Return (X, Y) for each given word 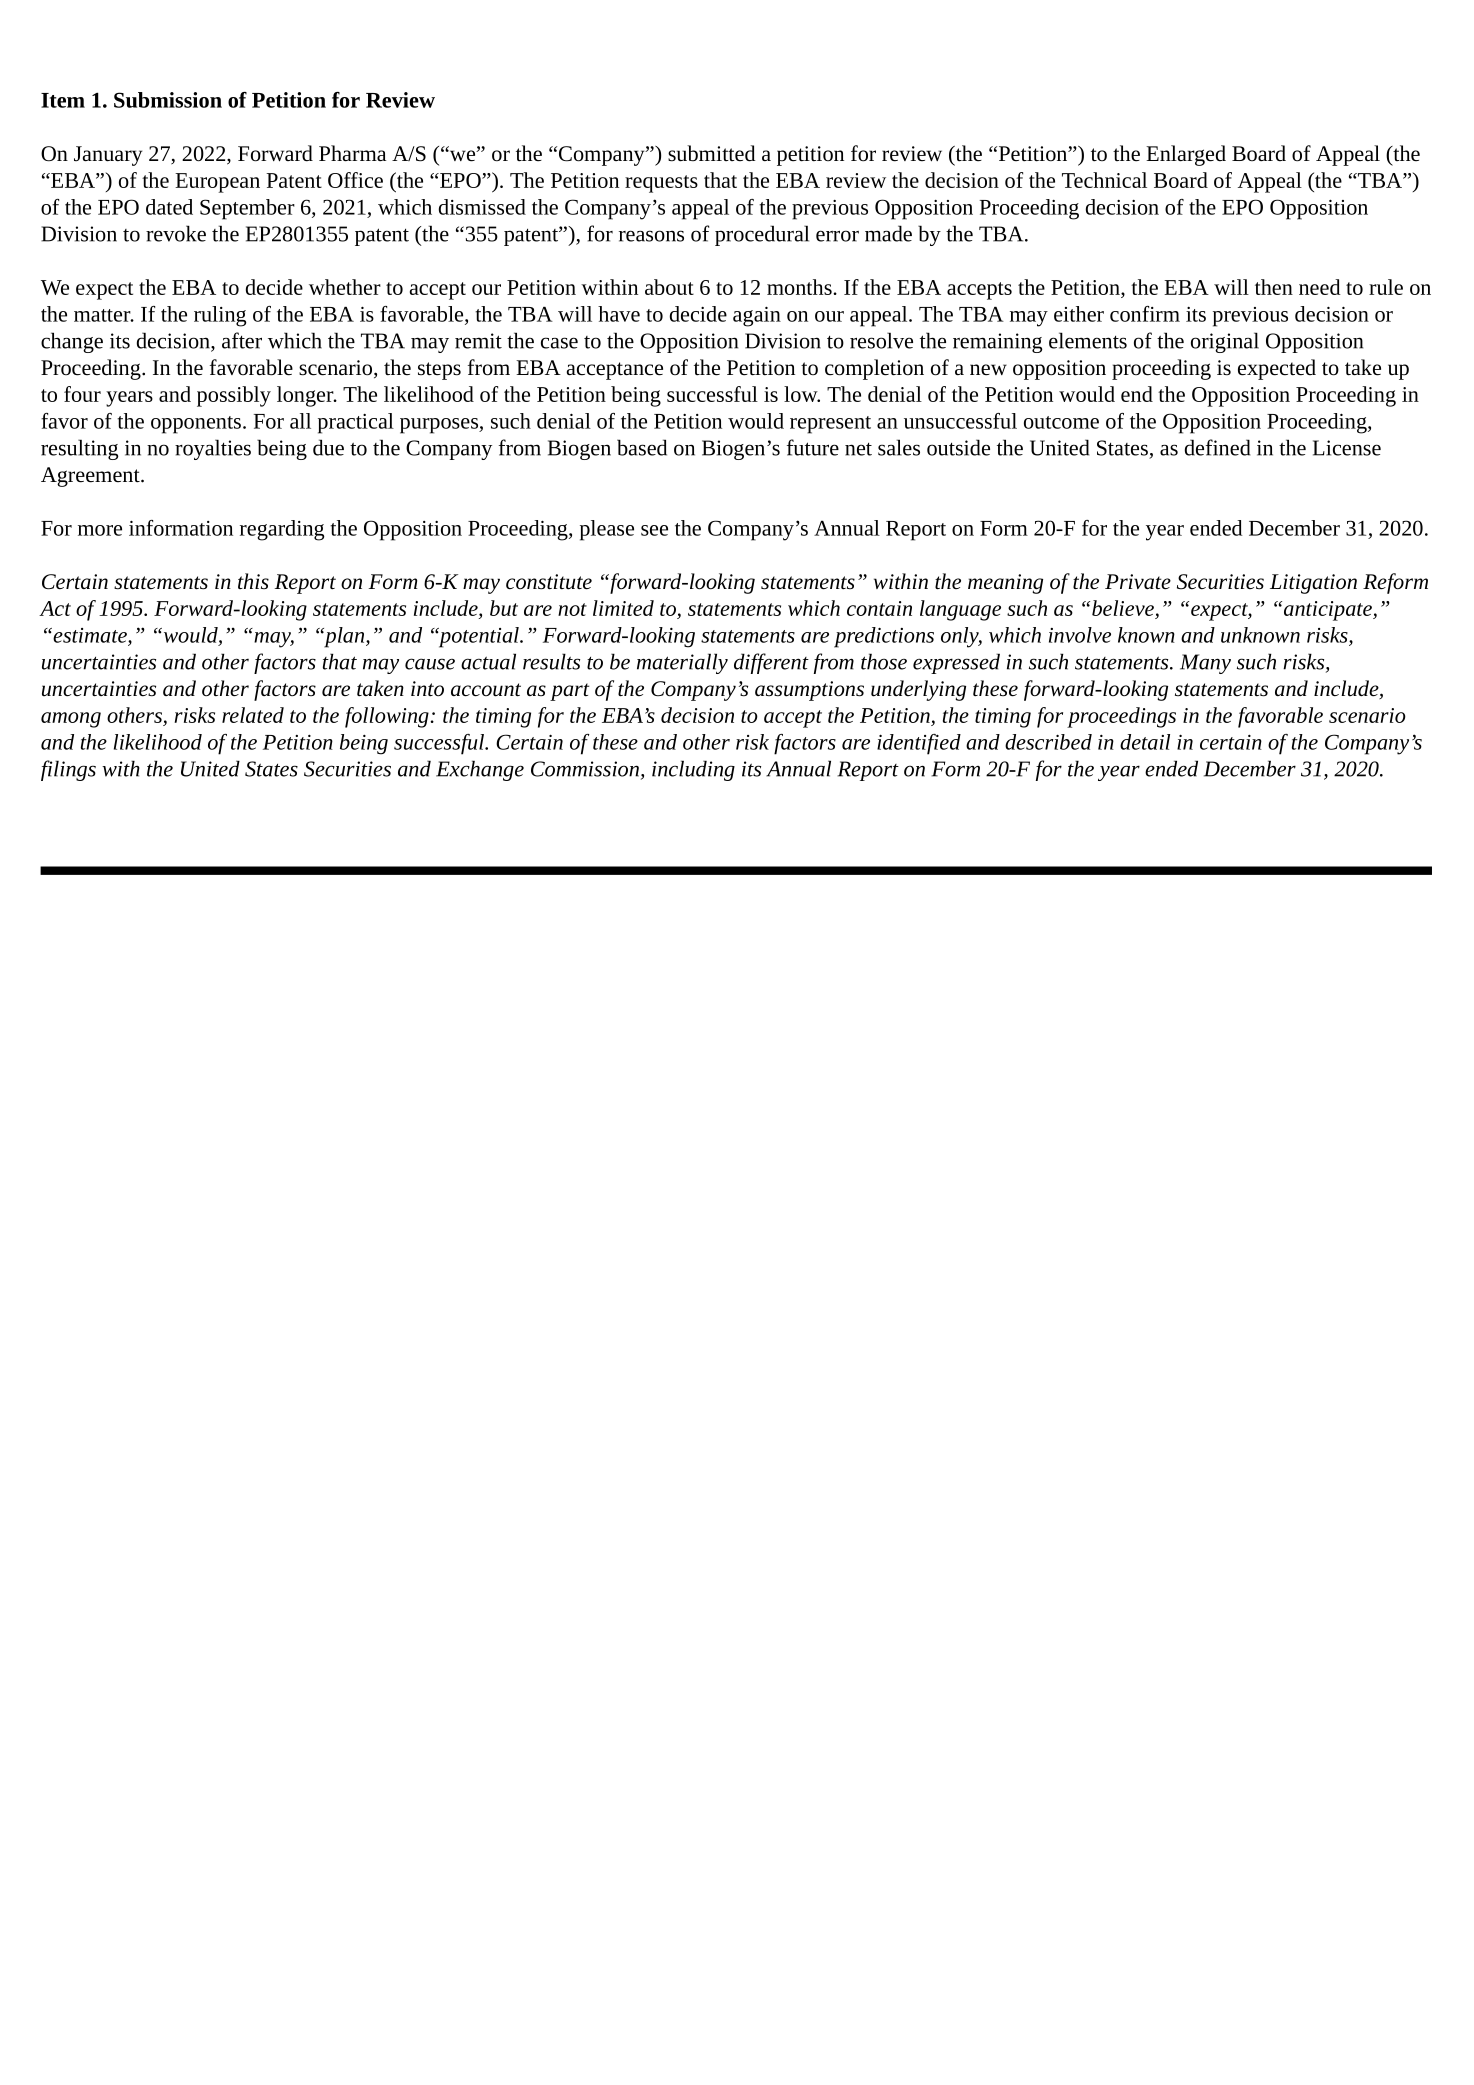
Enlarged (1186, 155)
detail (1145, 742)
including (693, 770)
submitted (712, 153)
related (253, 715)
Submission (168, 100)
